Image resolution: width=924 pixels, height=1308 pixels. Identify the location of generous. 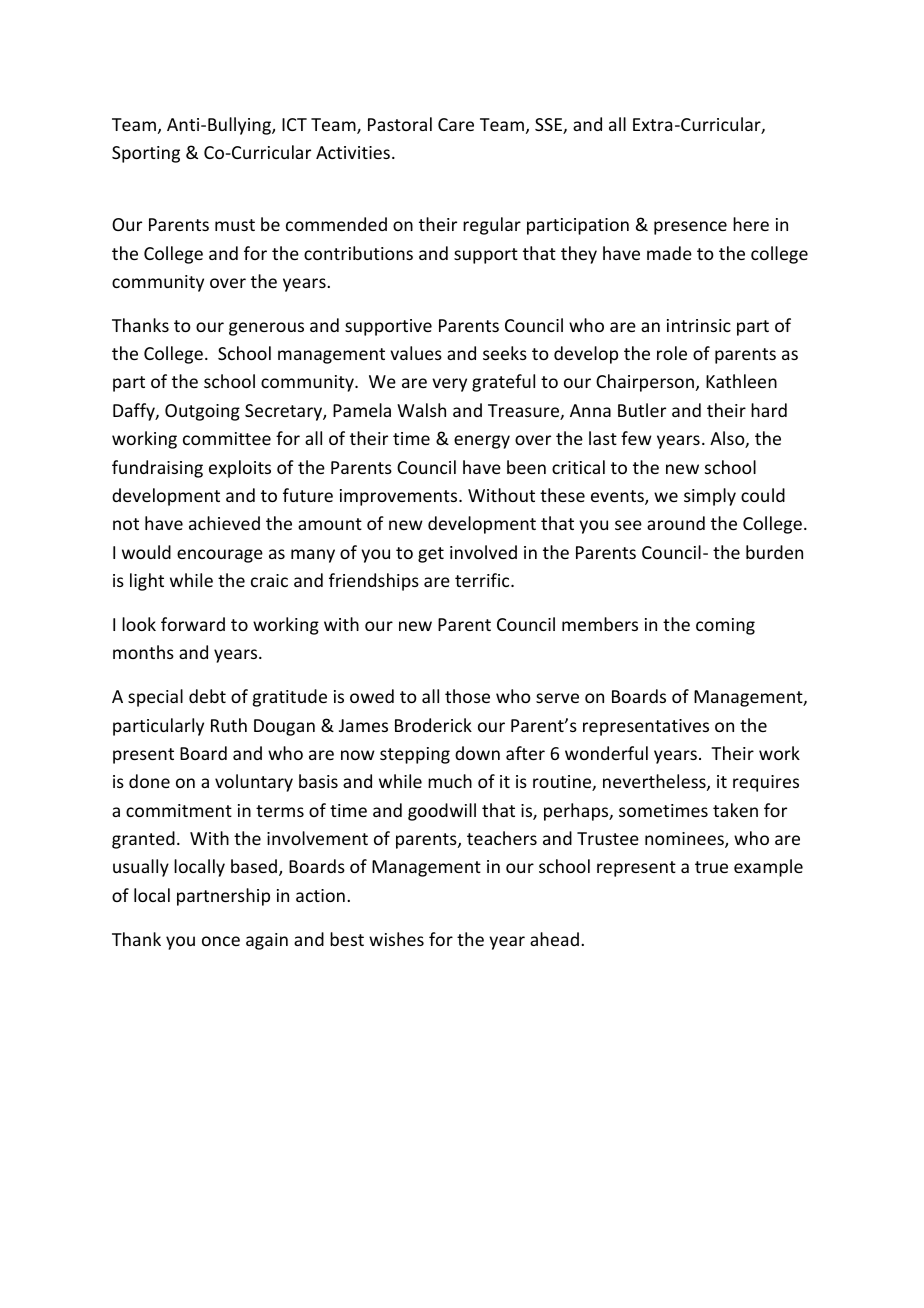
(266, 329).
